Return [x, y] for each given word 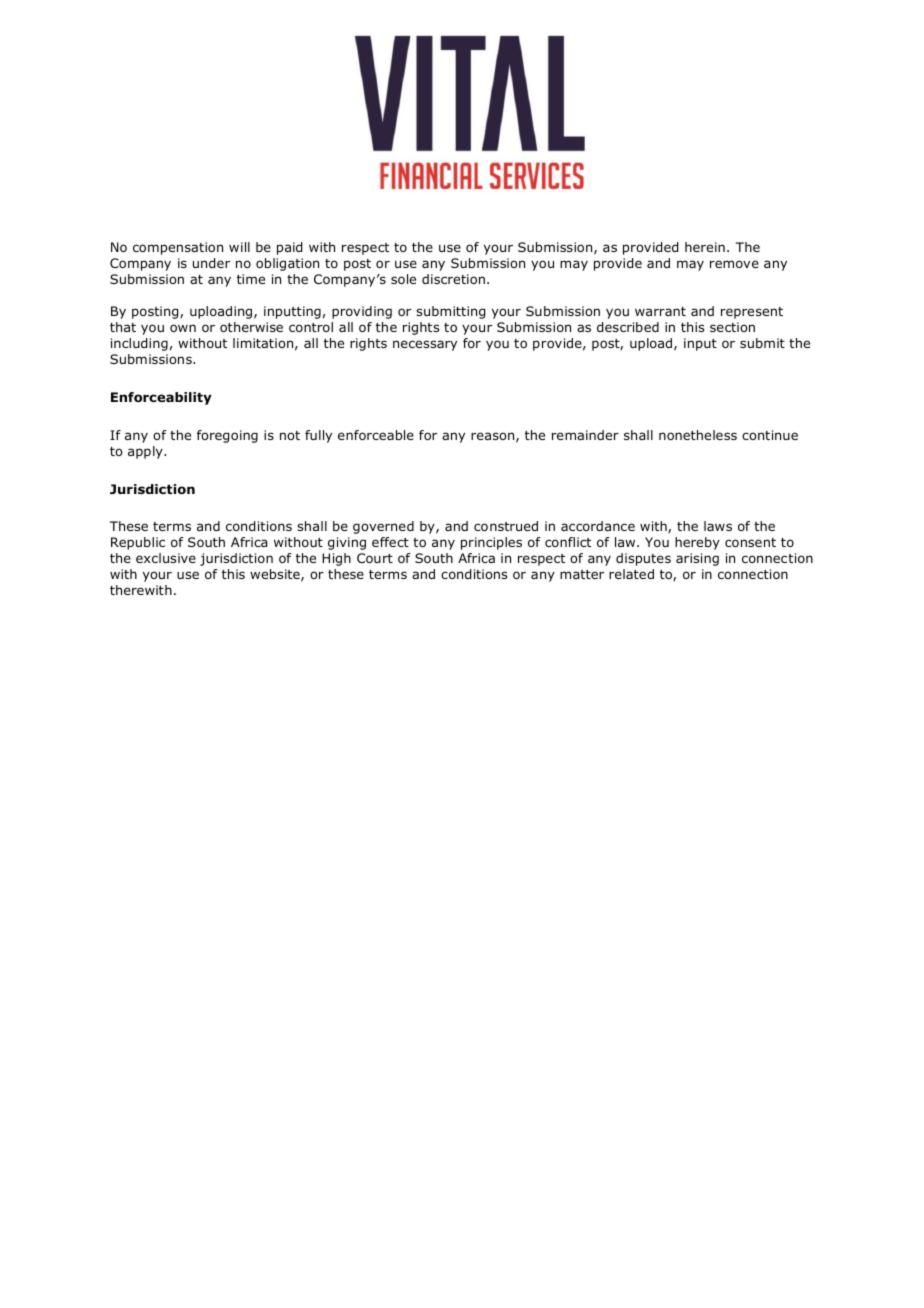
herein [705, 247]
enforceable [376, 435]
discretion [453, 279]
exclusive [166, 558]
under [211, 263]
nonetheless [698, 435]
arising [697, 559]
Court [375, 558]
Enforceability [161, 398]
